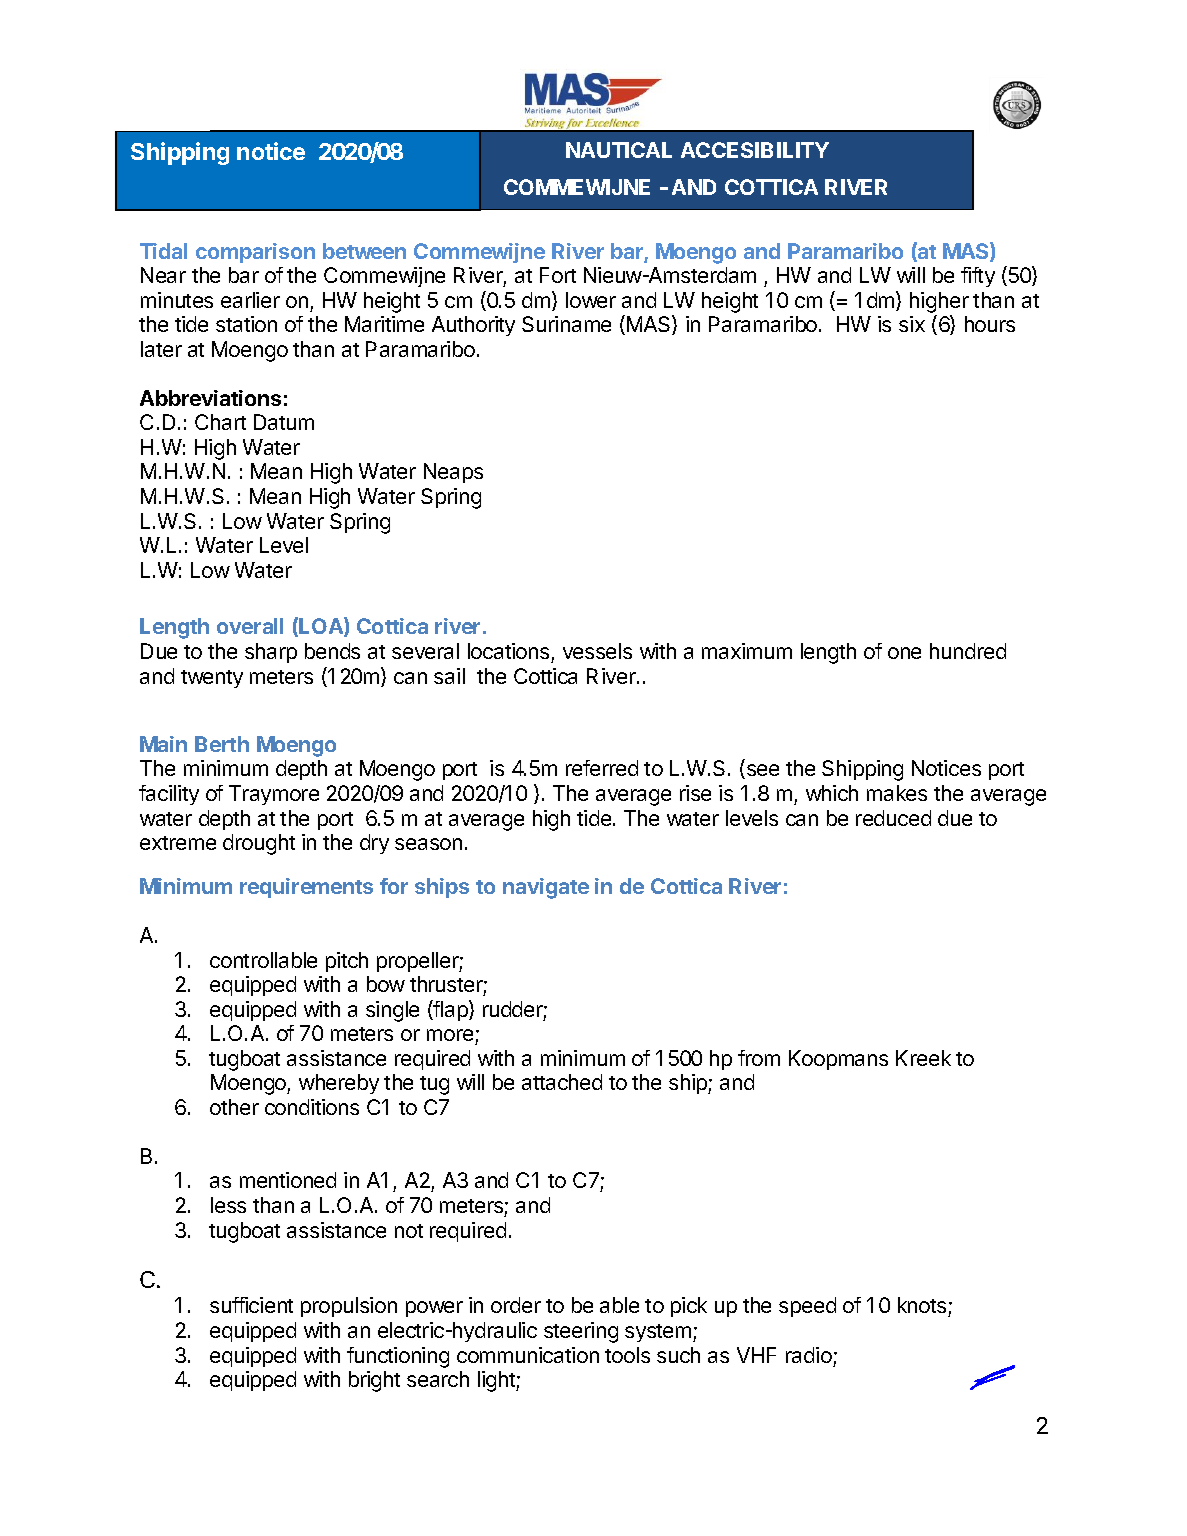  Describe the element at coordinates (255, 253) in the image. I see `comparison` at that location.
